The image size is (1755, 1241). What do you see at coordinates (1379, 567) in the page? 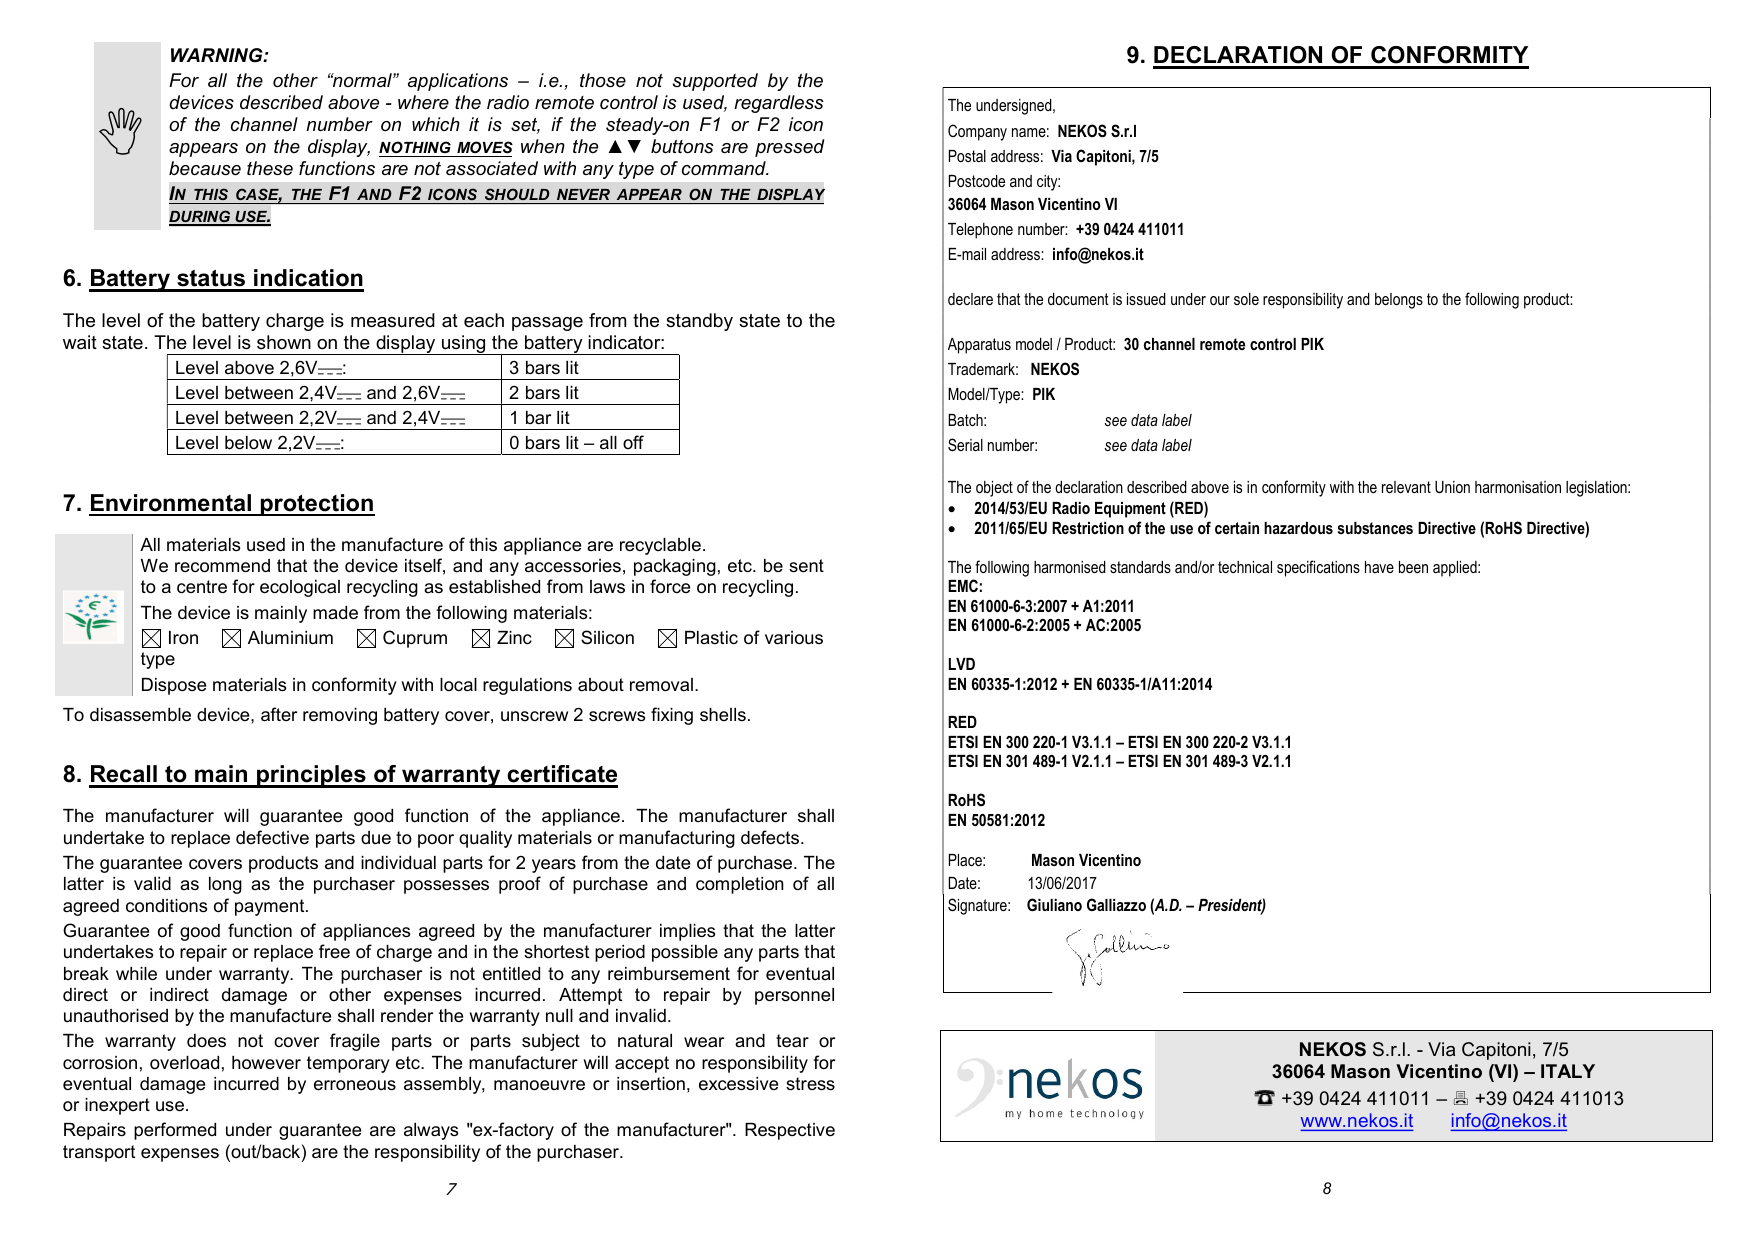
I see `have` at bounding box center [1379, 567].
